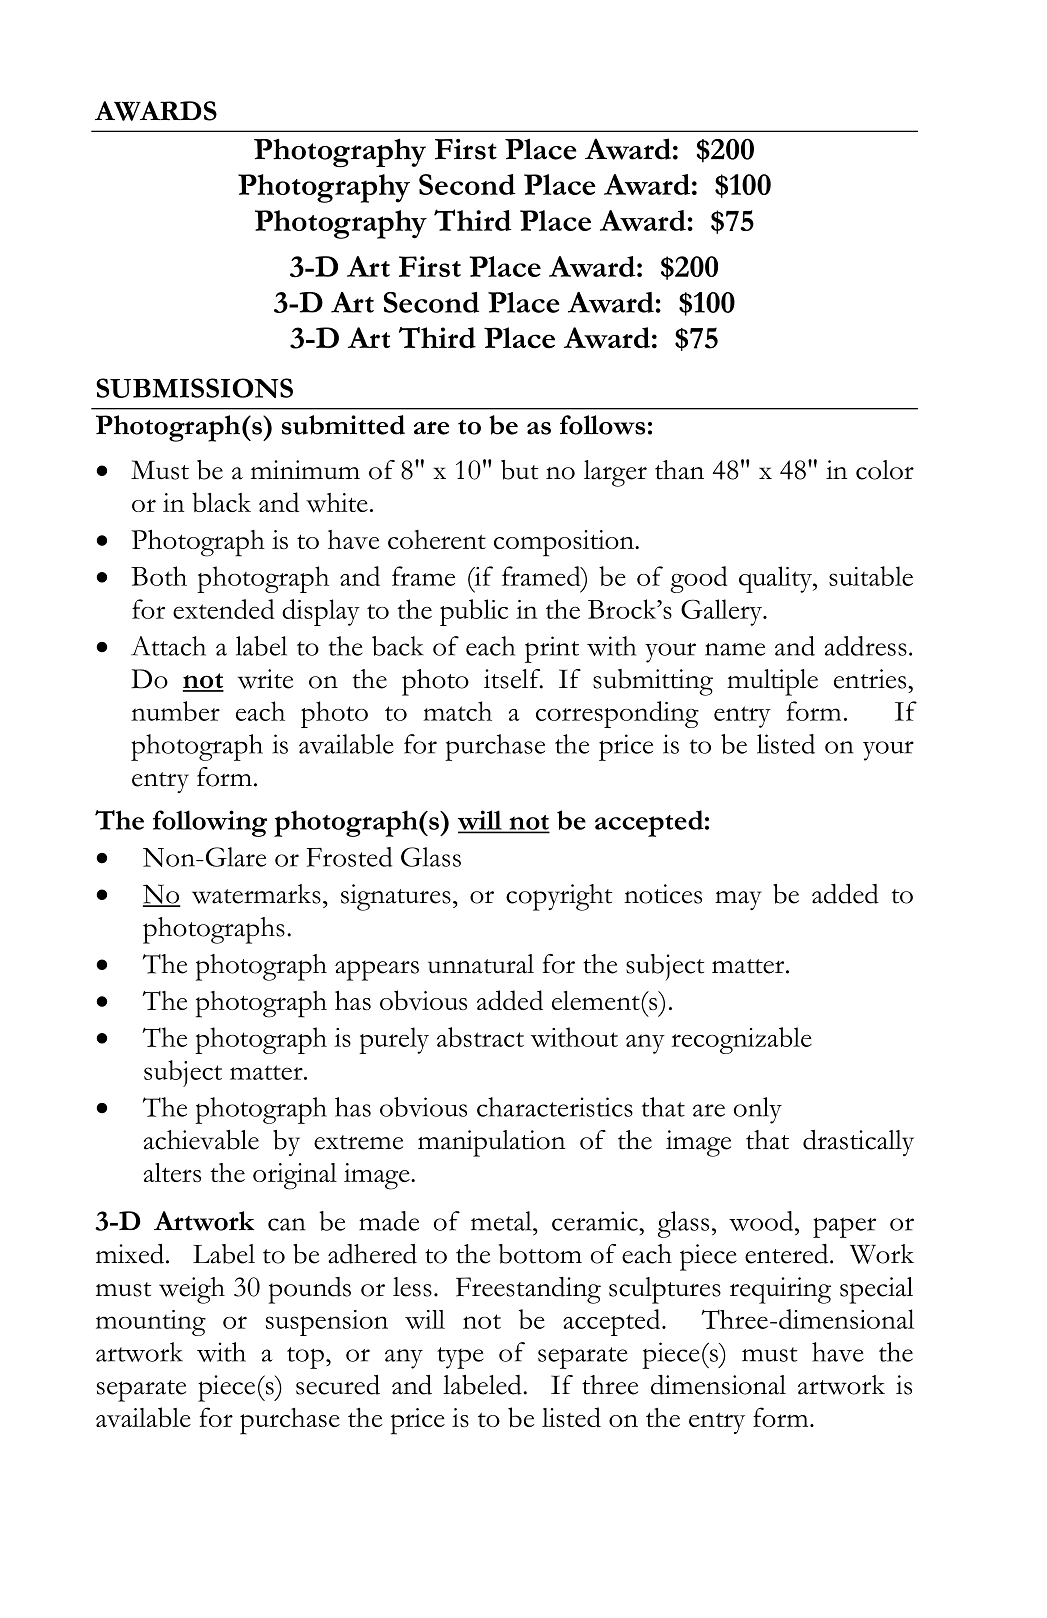 This screenshot has height=1618, width=1047. What do you see at coordinates (194, 388) in the screenshot?
I see `SUBMISSIONS` at bounding box center [194, 388].
